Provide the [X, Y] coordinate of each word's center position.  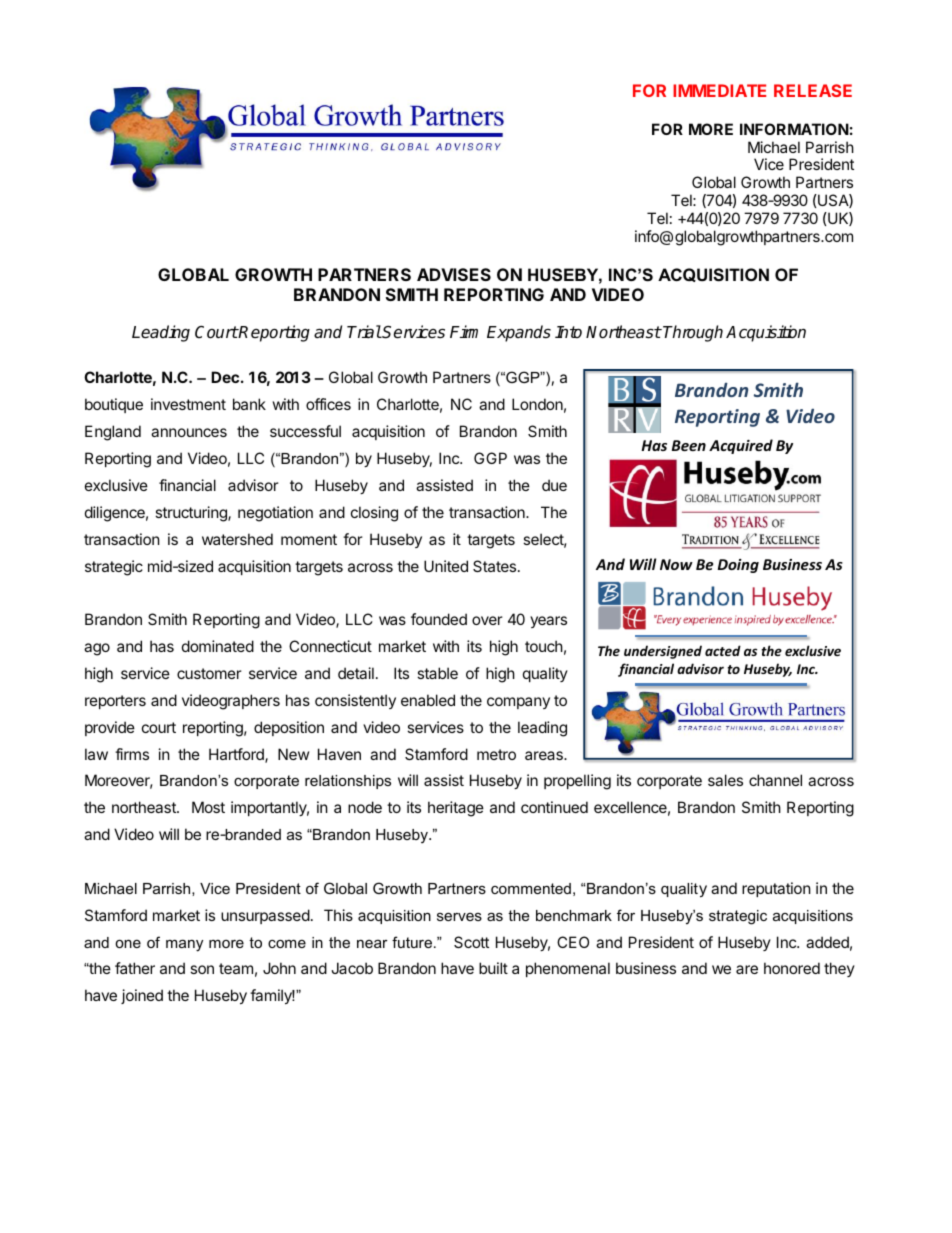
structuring [192, 514]
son [202, 969]
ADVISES [454, 274]
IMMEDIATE [719, 90]
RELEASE [813, 90]
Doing [738, 566]
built [493, 968]
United [446, 566]
